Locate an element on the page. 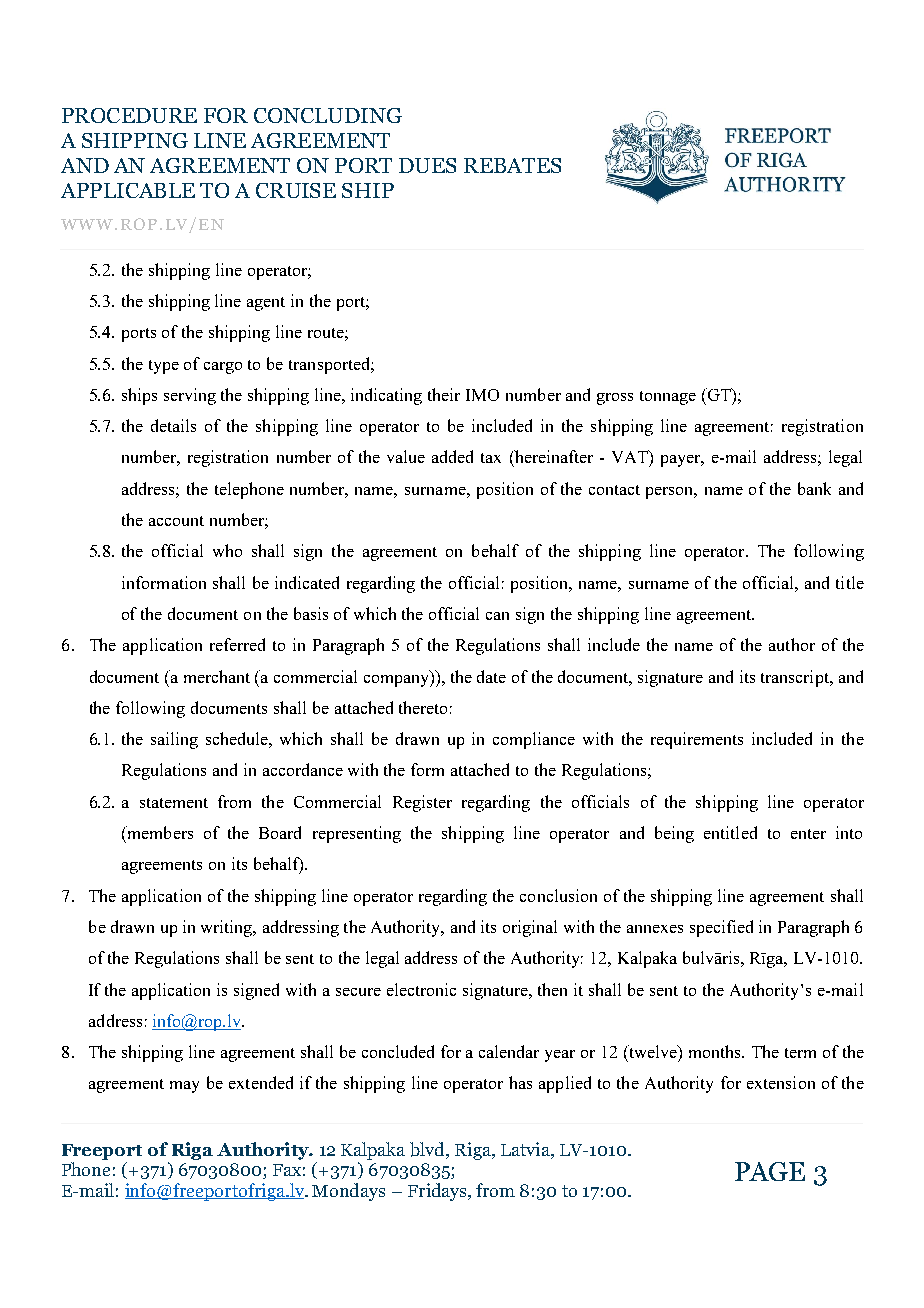 The width and height of the document is (924, 1308). PAGE is located at coordinates (770, 1171).
